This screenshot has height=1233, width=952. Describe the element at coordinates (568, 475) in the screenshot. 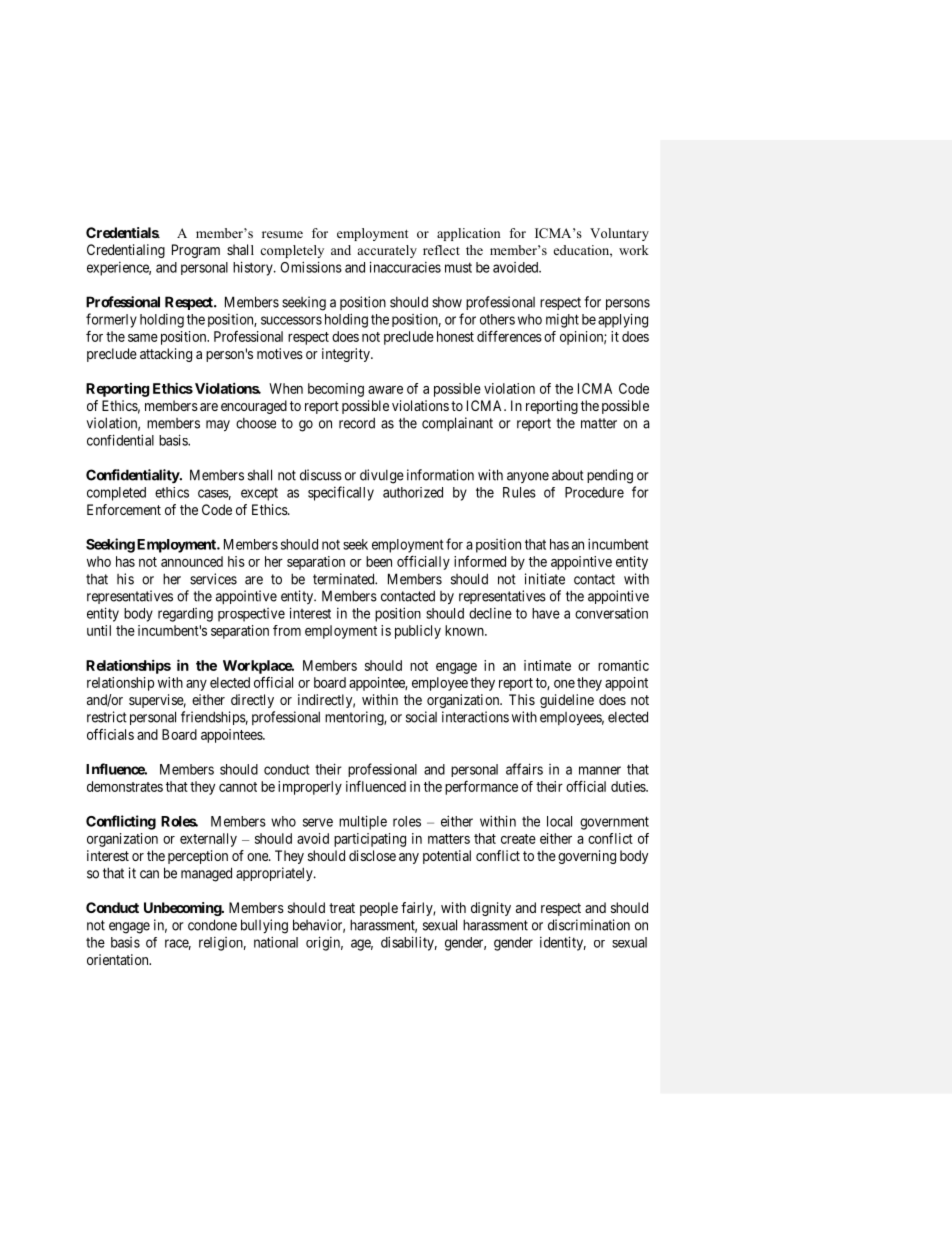

I see `about` at that location.
